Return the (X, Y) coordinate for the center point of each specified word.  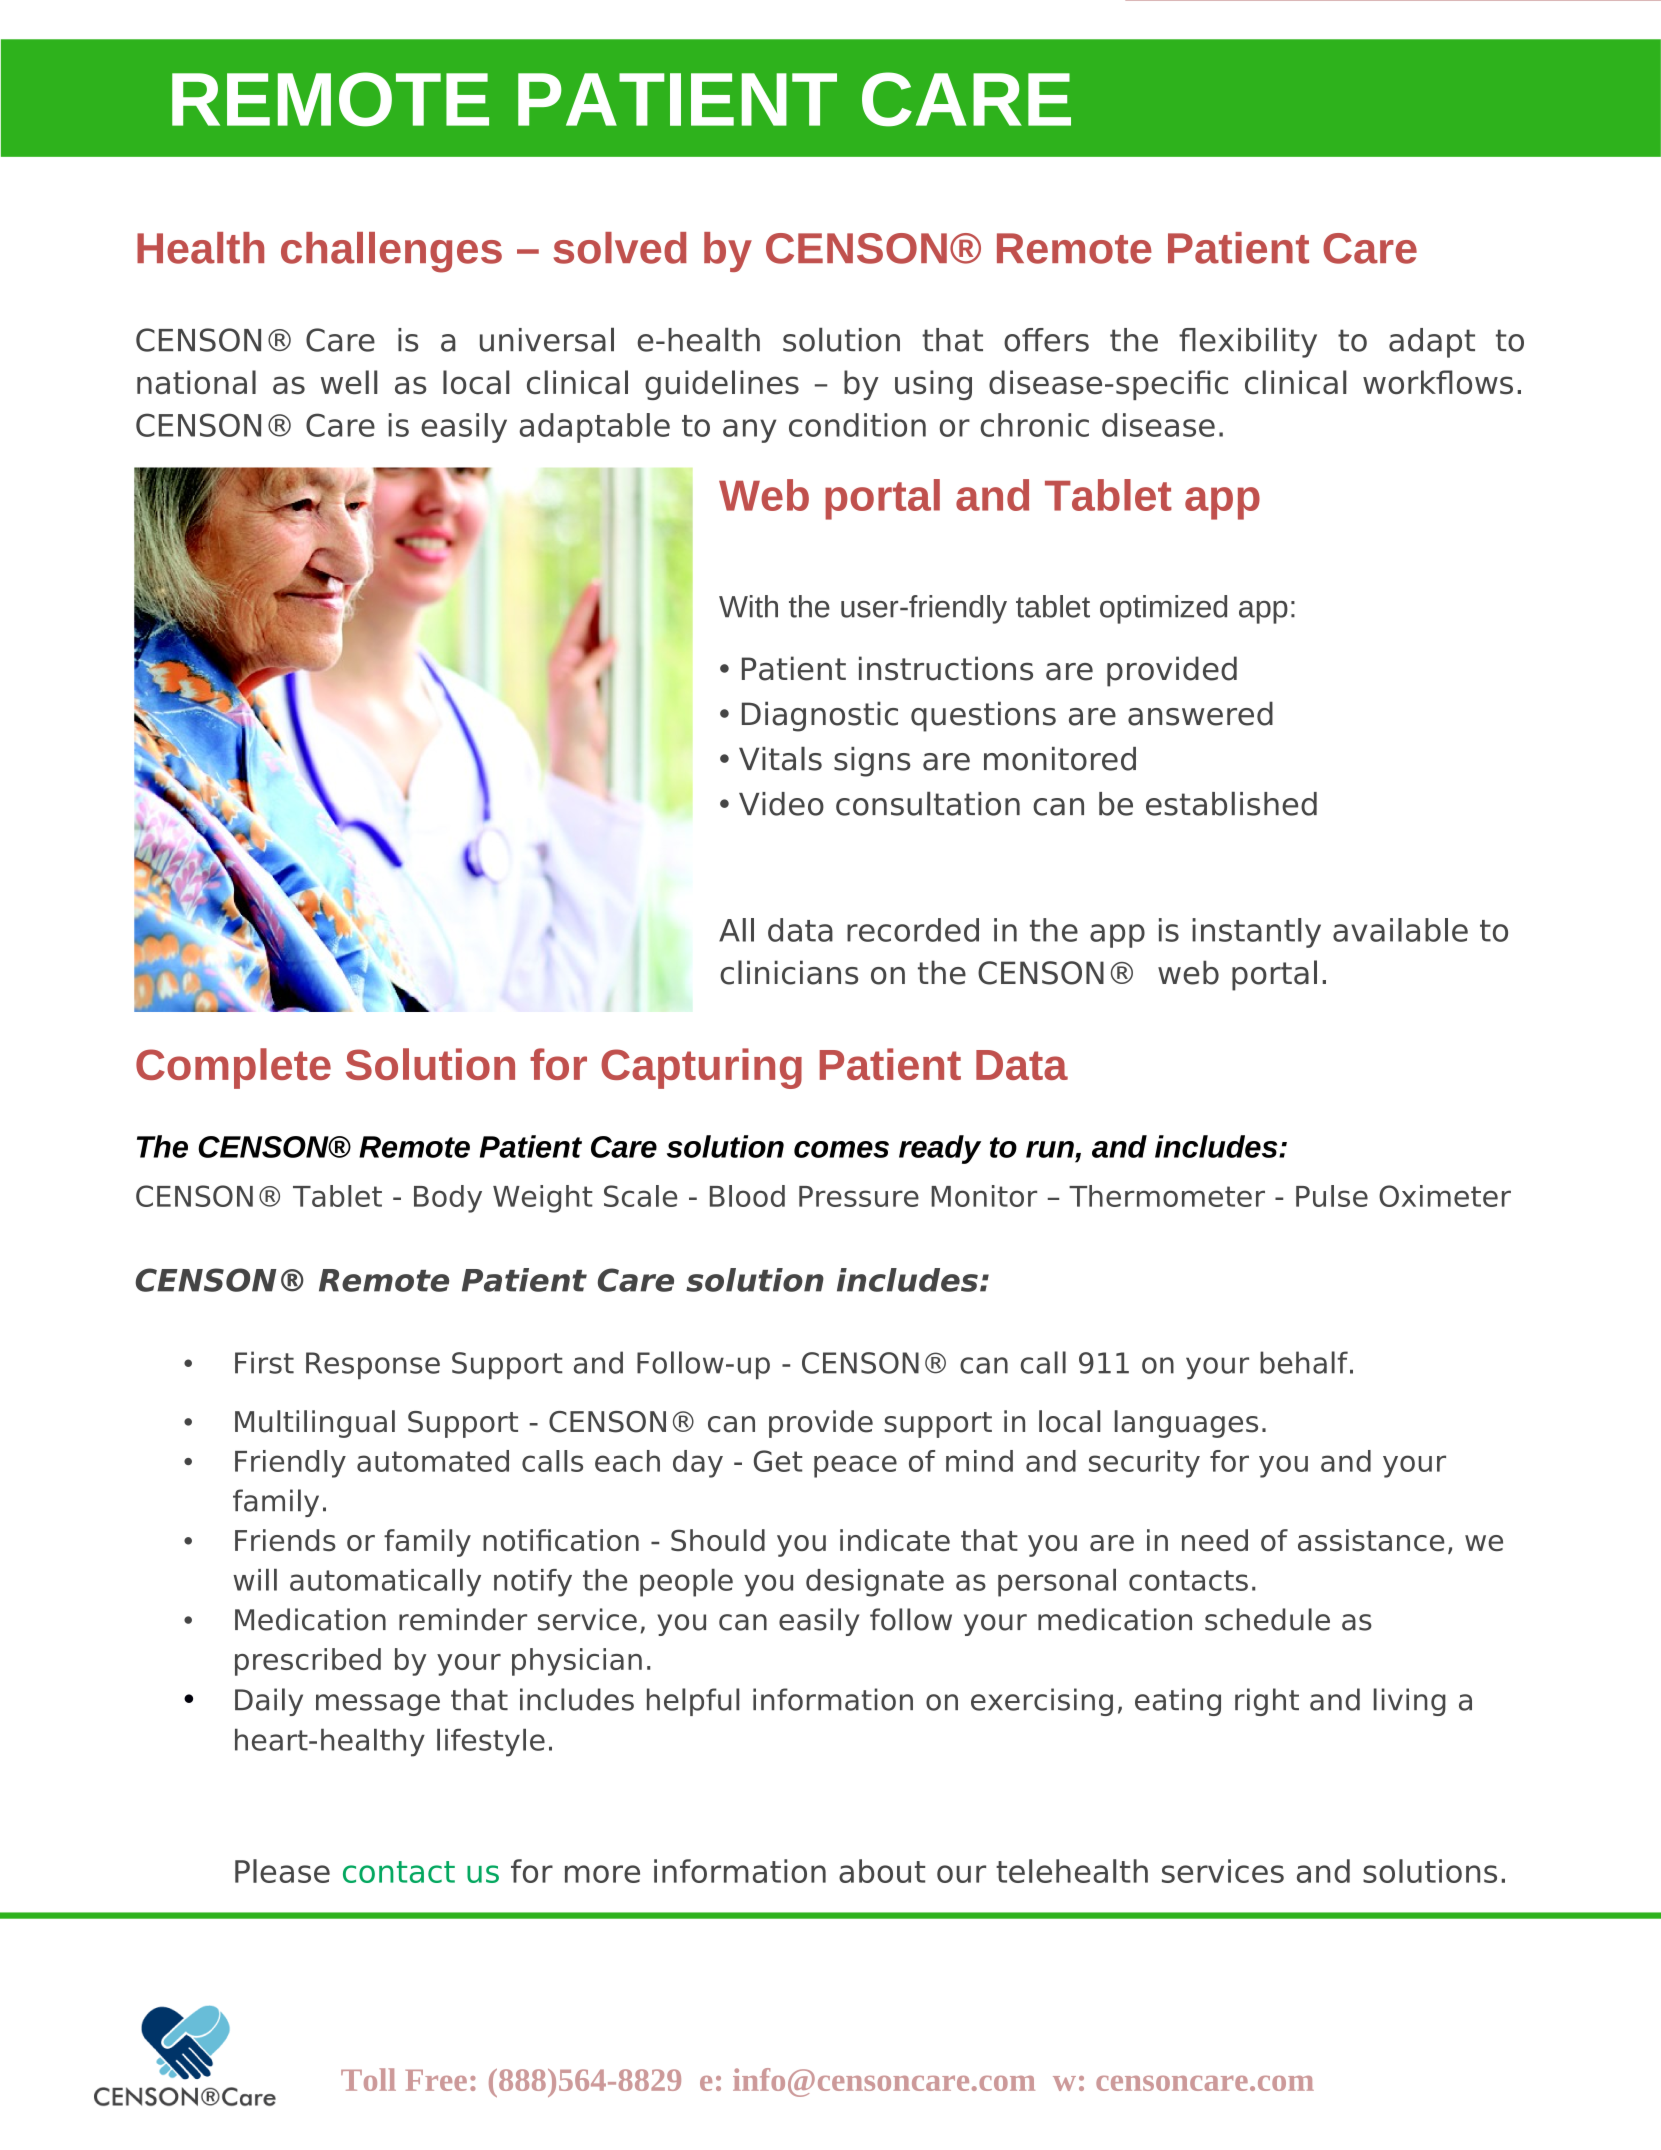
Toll (368, 2079)
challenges (391, 252)
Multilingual (315, 1424)
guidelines (722, 385)
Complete (233, 1068)
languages (1186, 1424)
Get (778, 1461)
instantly (1256, 933)
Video (781, 804)
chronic (1034, 425)
